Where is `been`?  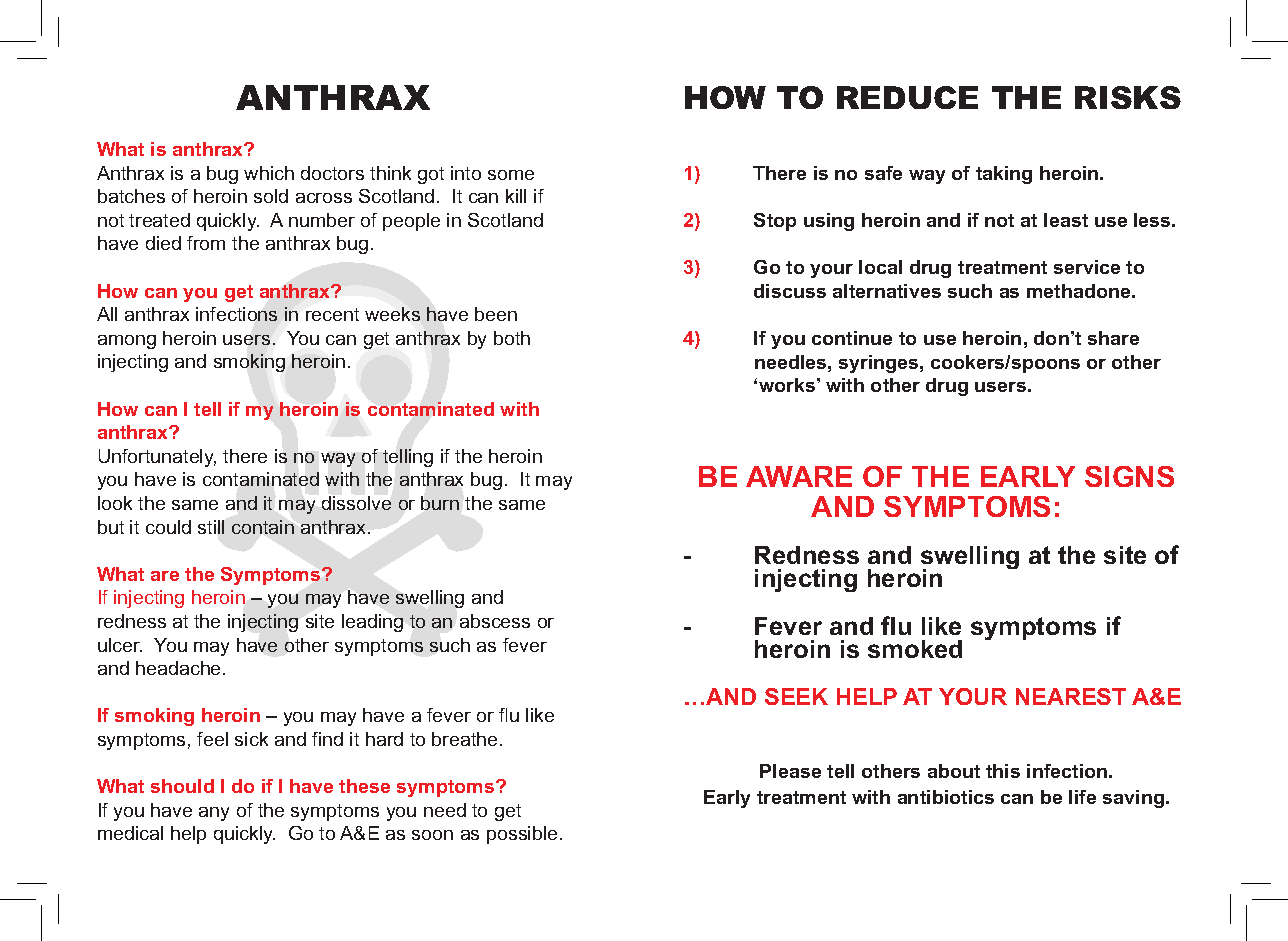 been is located at coordinates (496, 314).
